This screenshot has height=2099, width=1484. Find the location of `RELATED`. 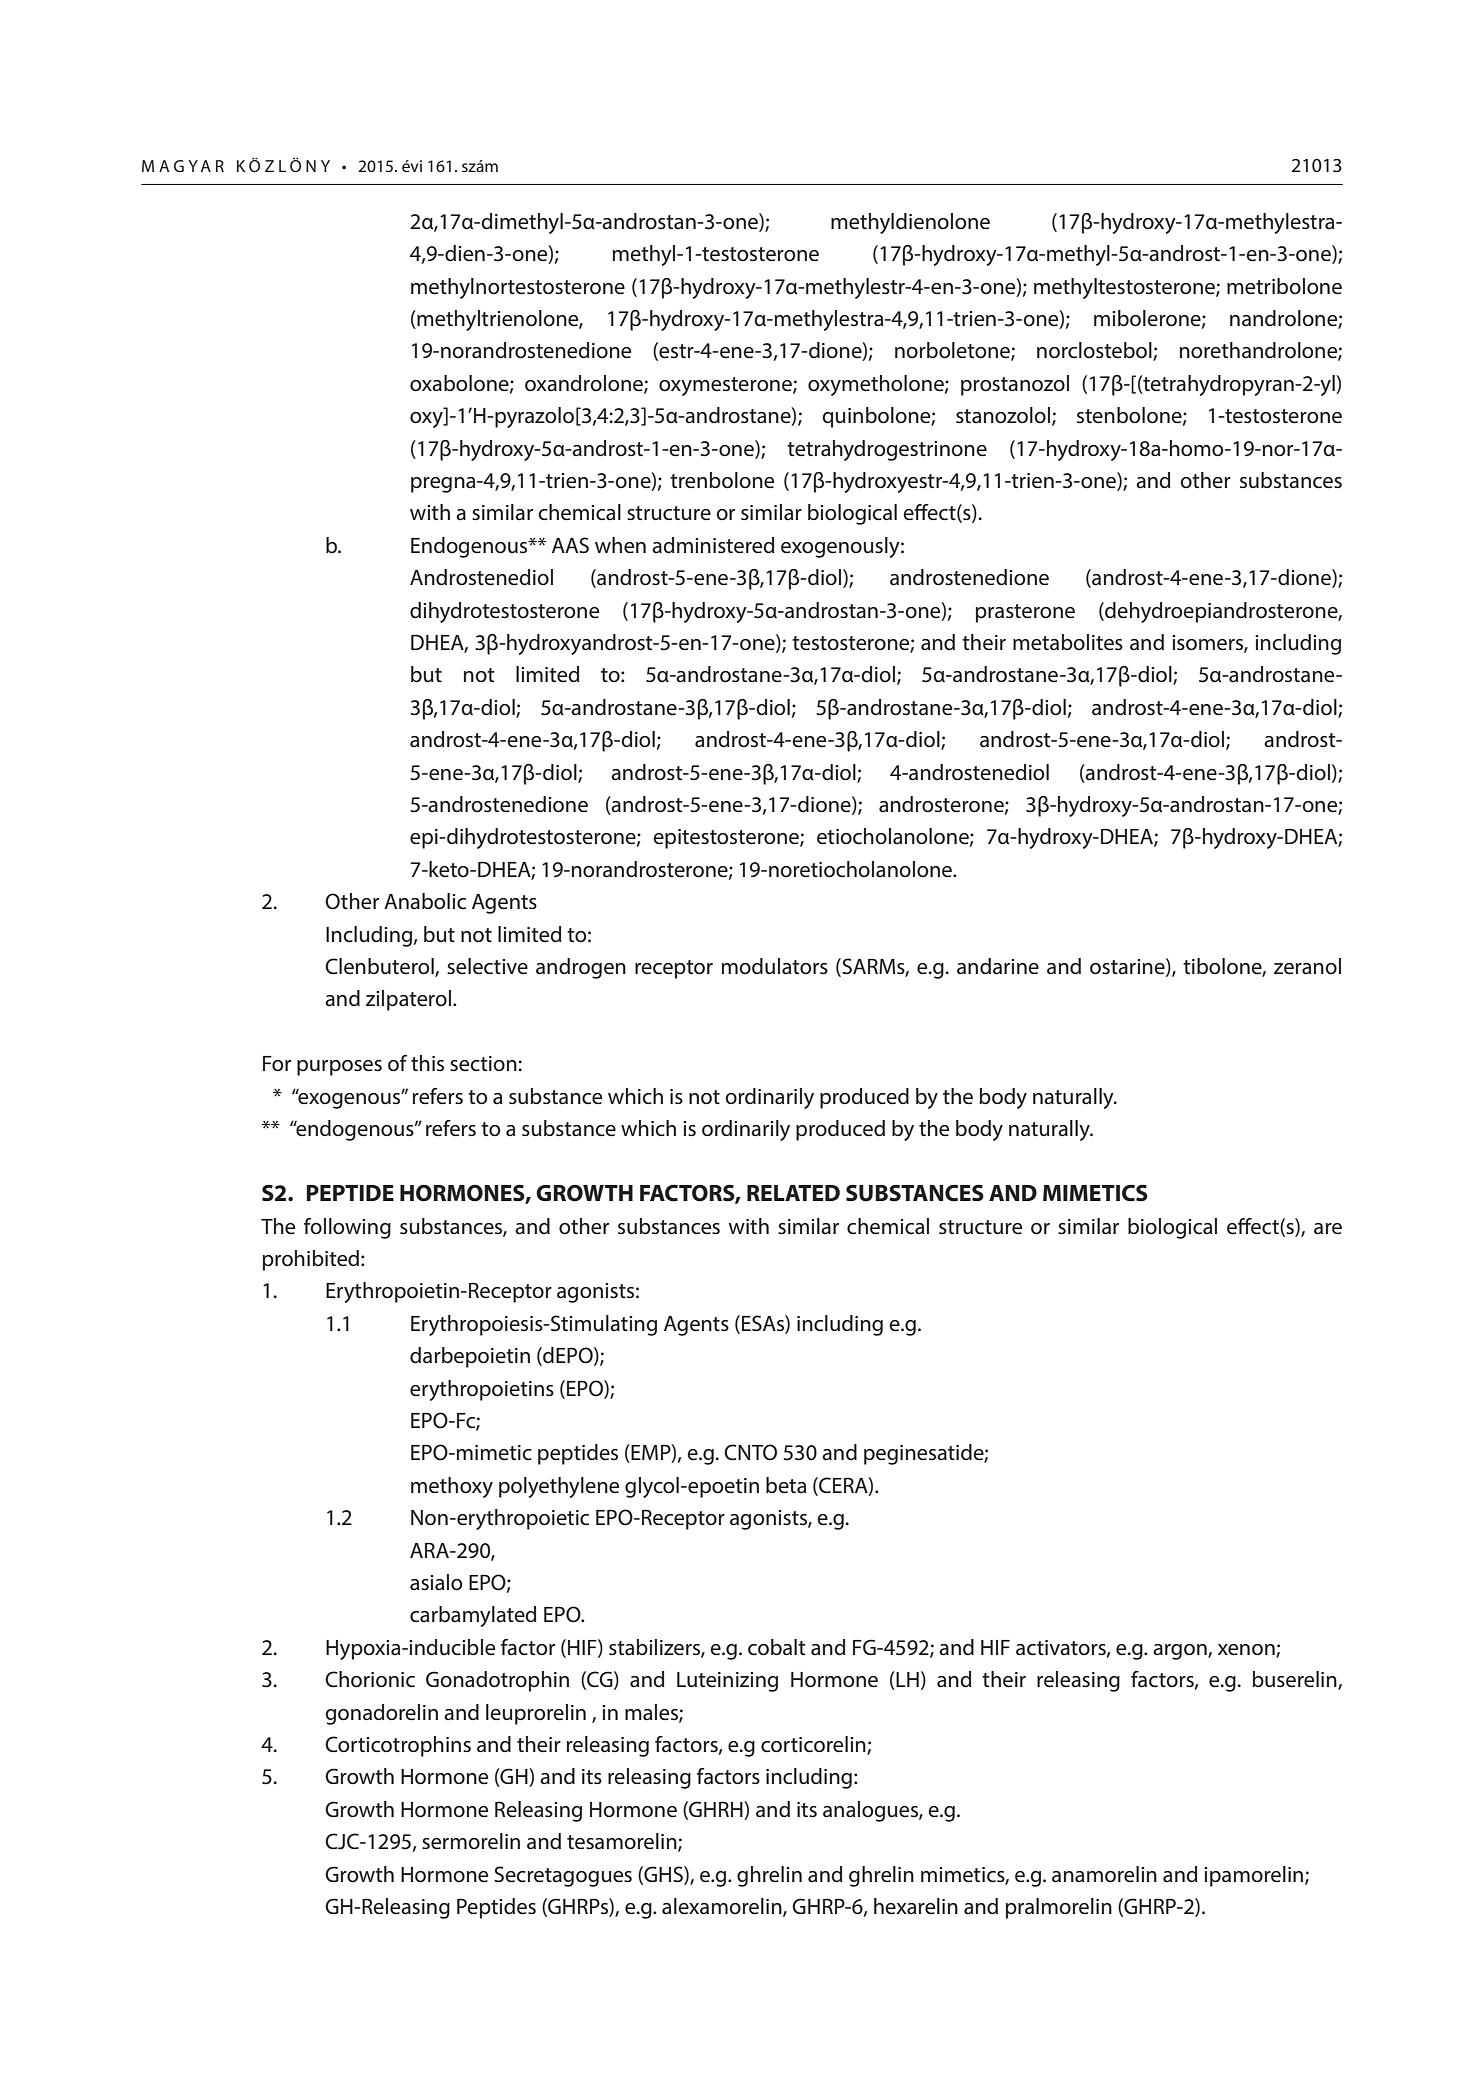

RELATED is located at coordinates (793, 1193).
